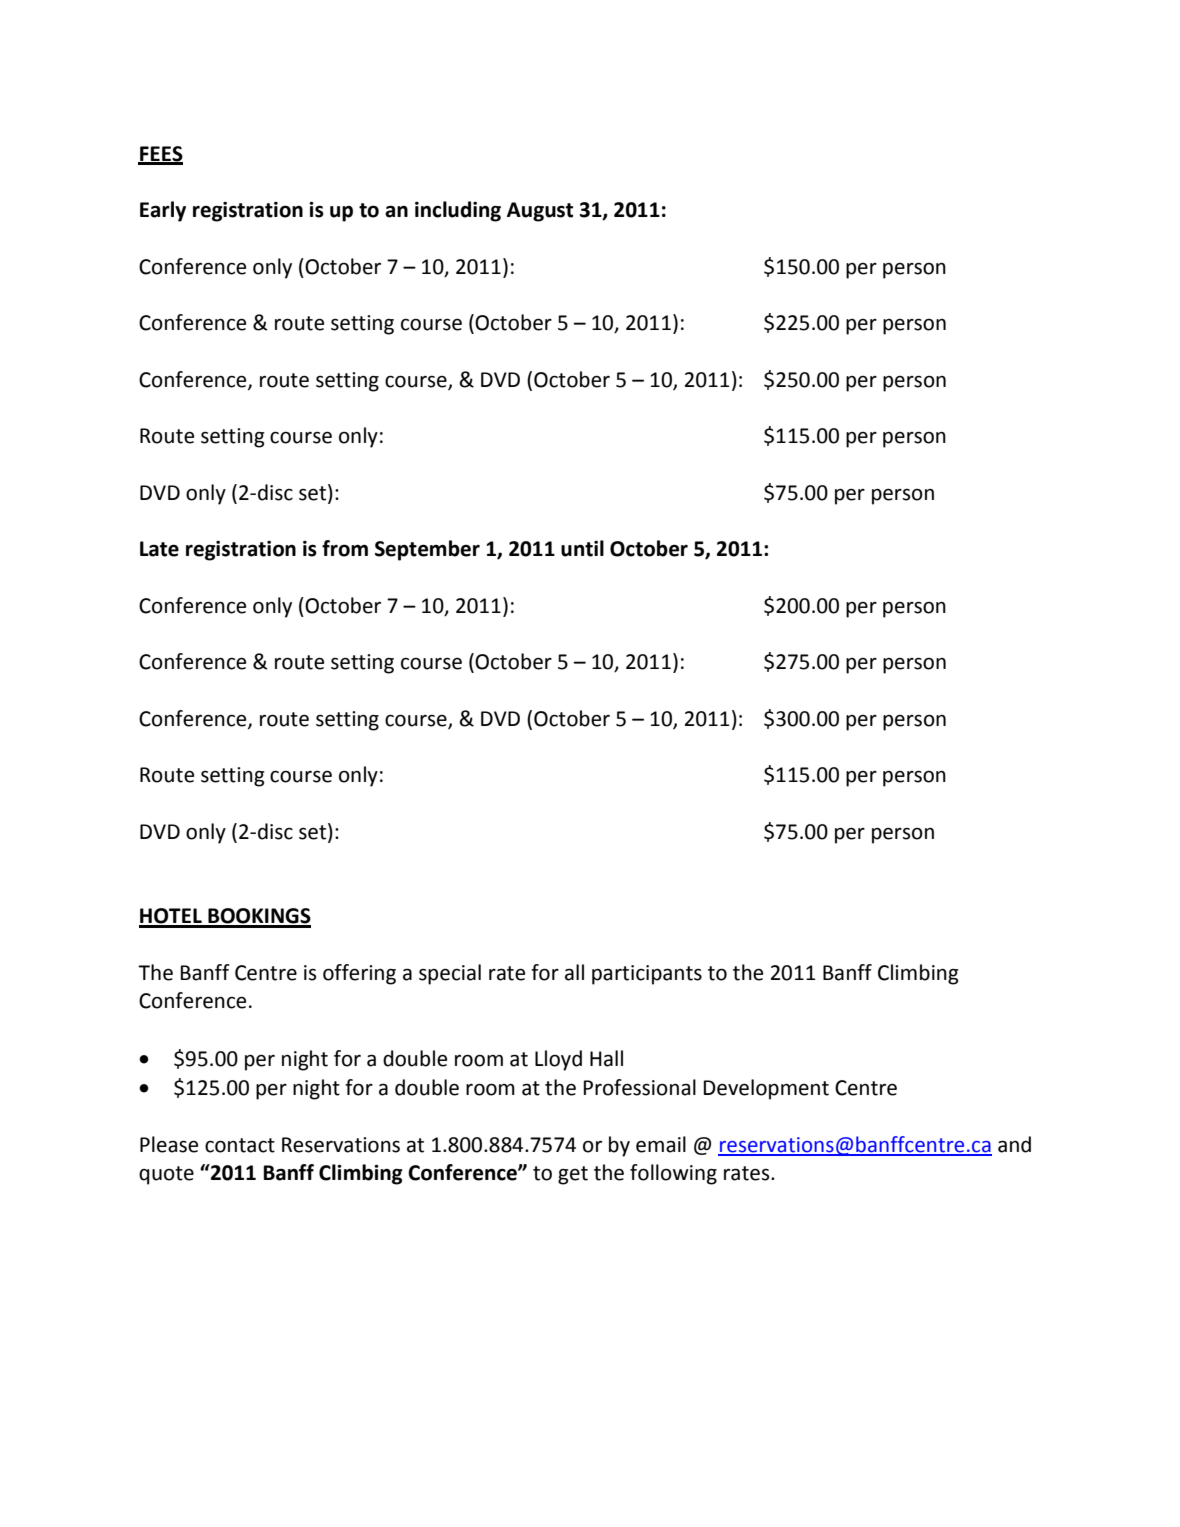  Describe the element at coordinates (345, 548) in the screenshot. I see `from` at that location.
